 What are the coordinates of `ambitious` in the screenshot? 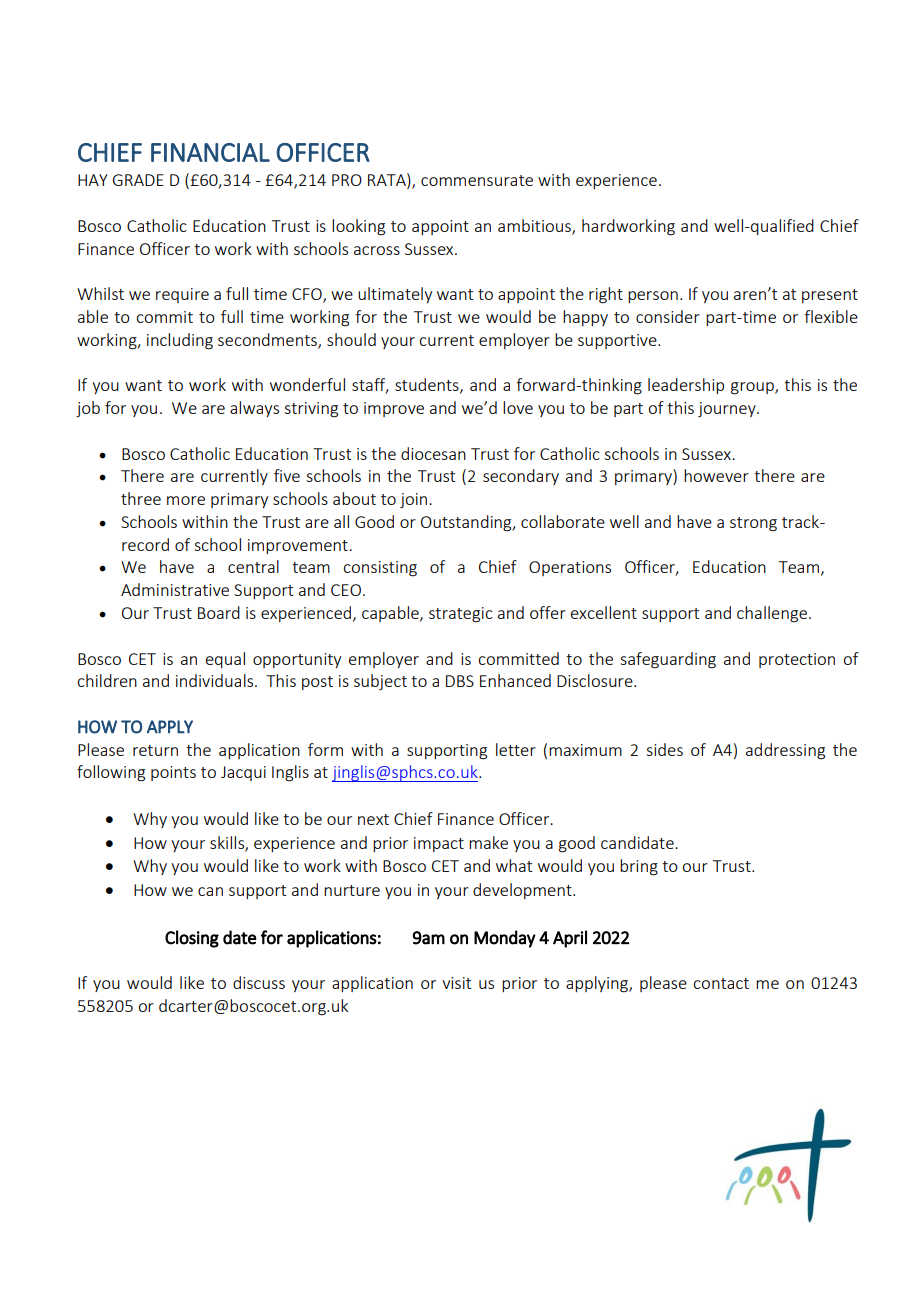 It's located at (535, 227).
